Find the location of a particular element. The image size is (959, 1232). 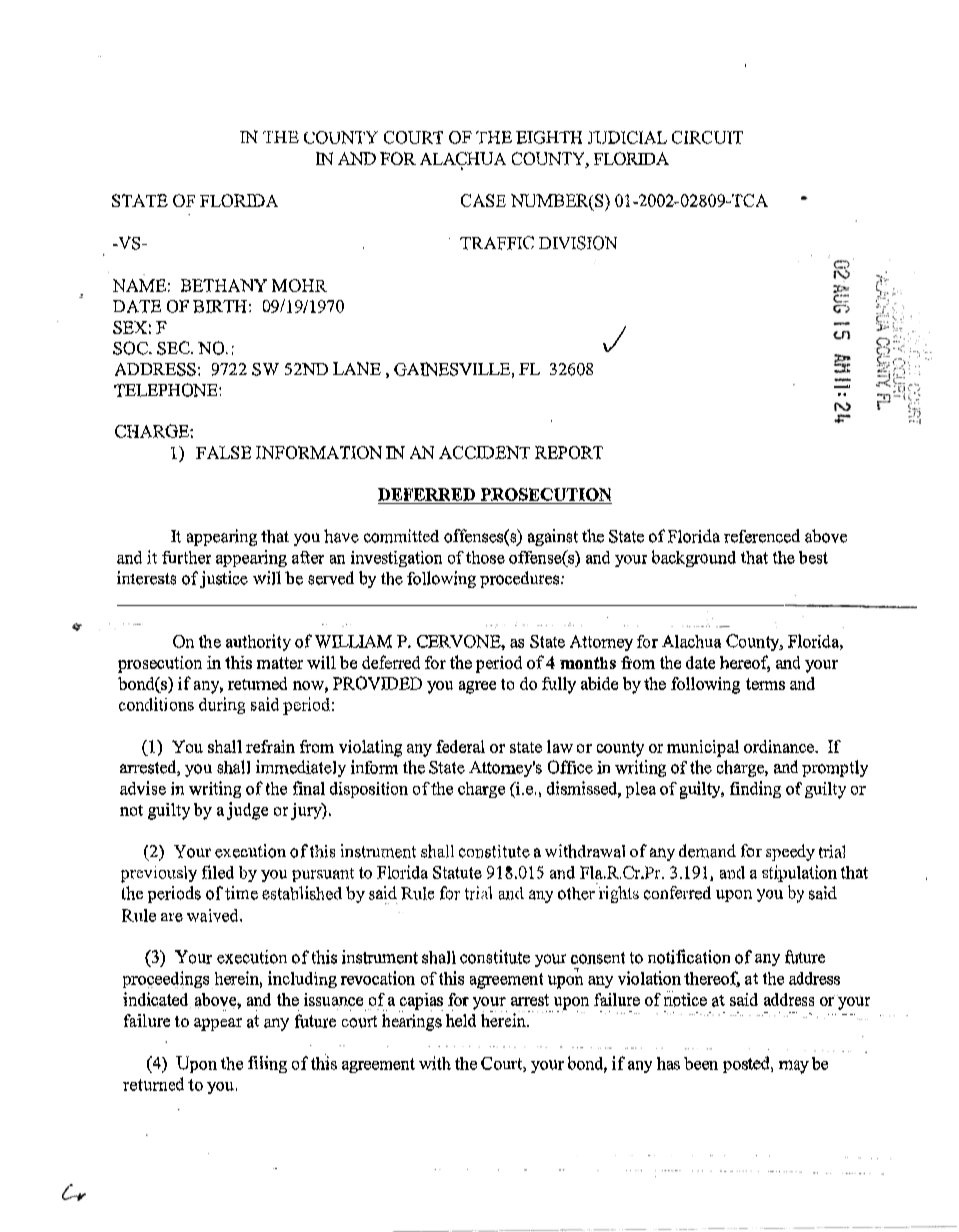

BETHANY is located at coordinates (224, 285).
